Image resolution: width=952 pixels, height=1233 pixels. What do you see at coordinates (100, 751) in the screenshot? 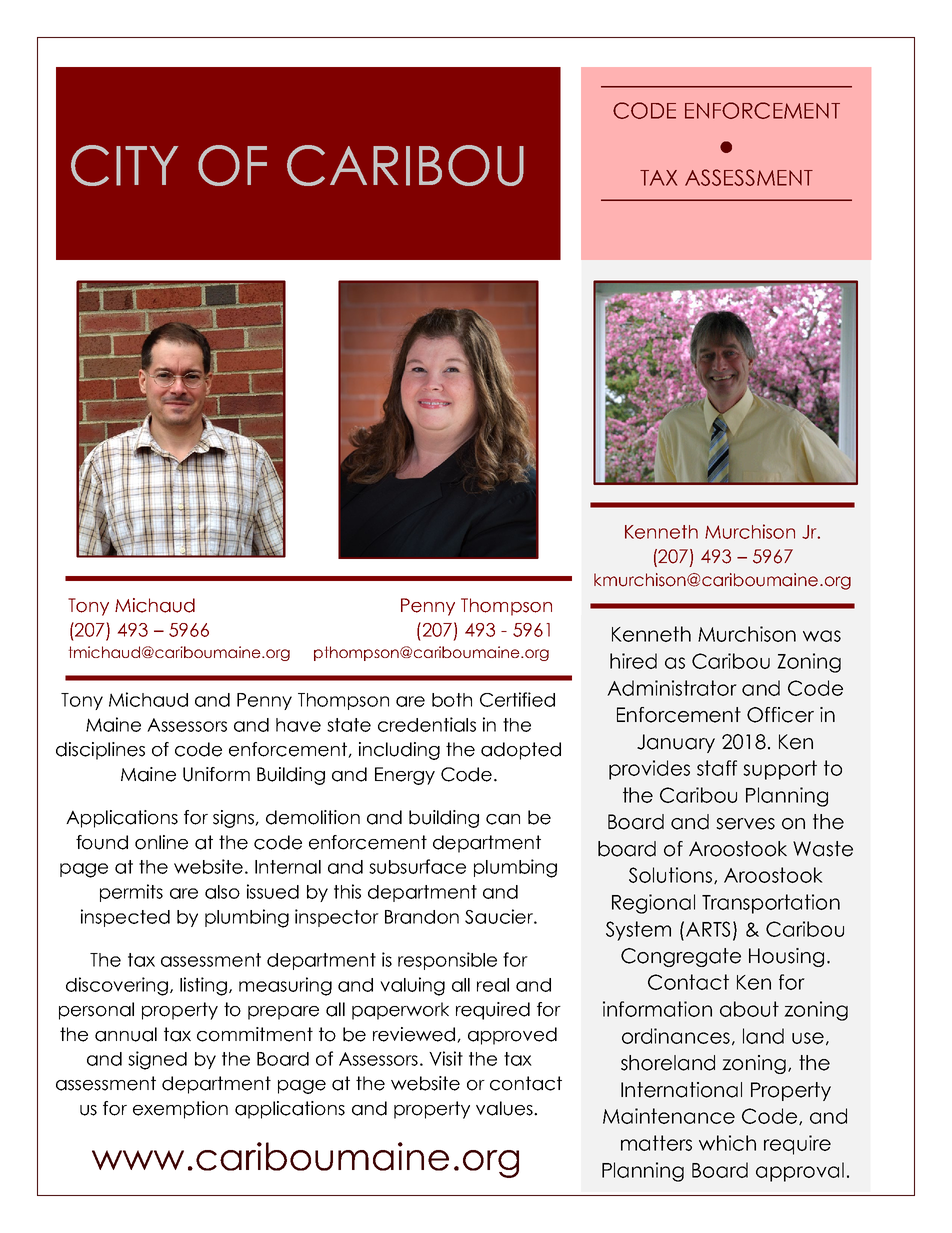
I see `disciplines` at bounding box center [100, 751].
